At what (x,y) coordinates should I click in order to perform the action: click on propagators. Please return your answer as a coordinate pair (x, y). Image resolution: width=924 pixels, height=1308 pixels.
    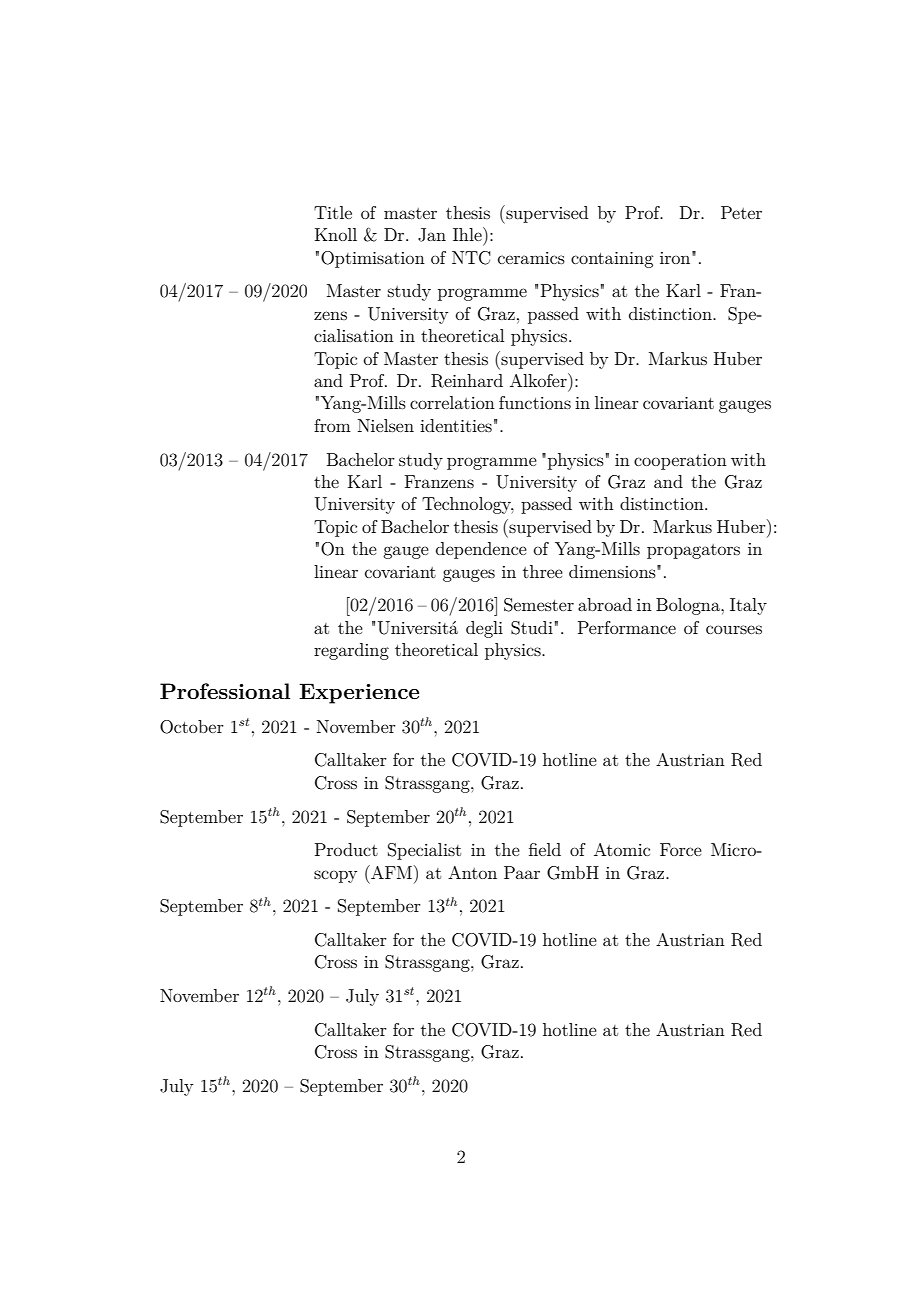
    Looking at the image, I should click on (693, 551).
